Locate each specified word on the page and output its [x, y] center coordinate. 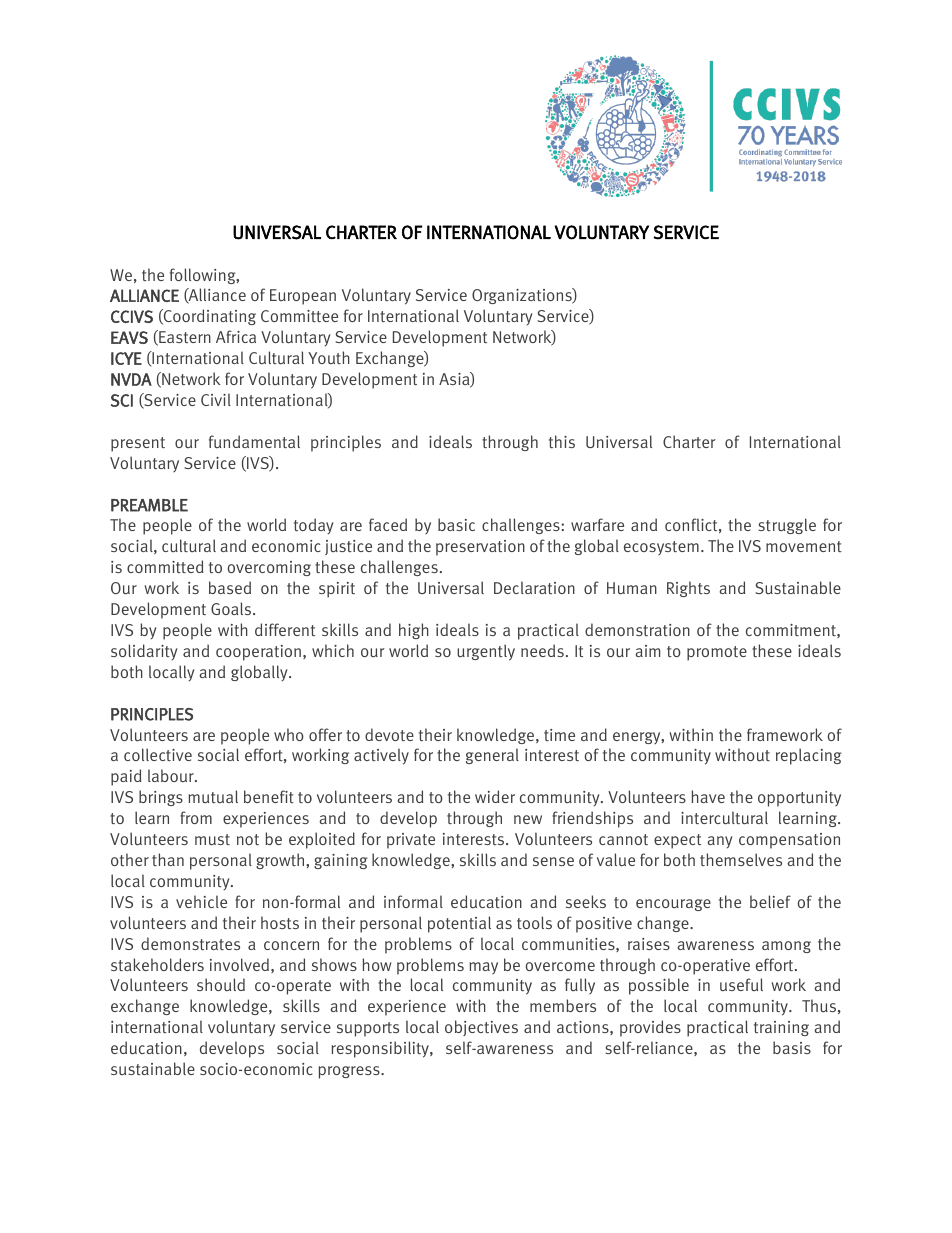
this [562, 441]
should [221, 984]
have [708, 796]
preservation [480, 548]
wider [495, 796]
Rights [688, 589]
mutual [213, 797]
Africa [236, 336]
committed [165, 566]
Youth [329, 358]
